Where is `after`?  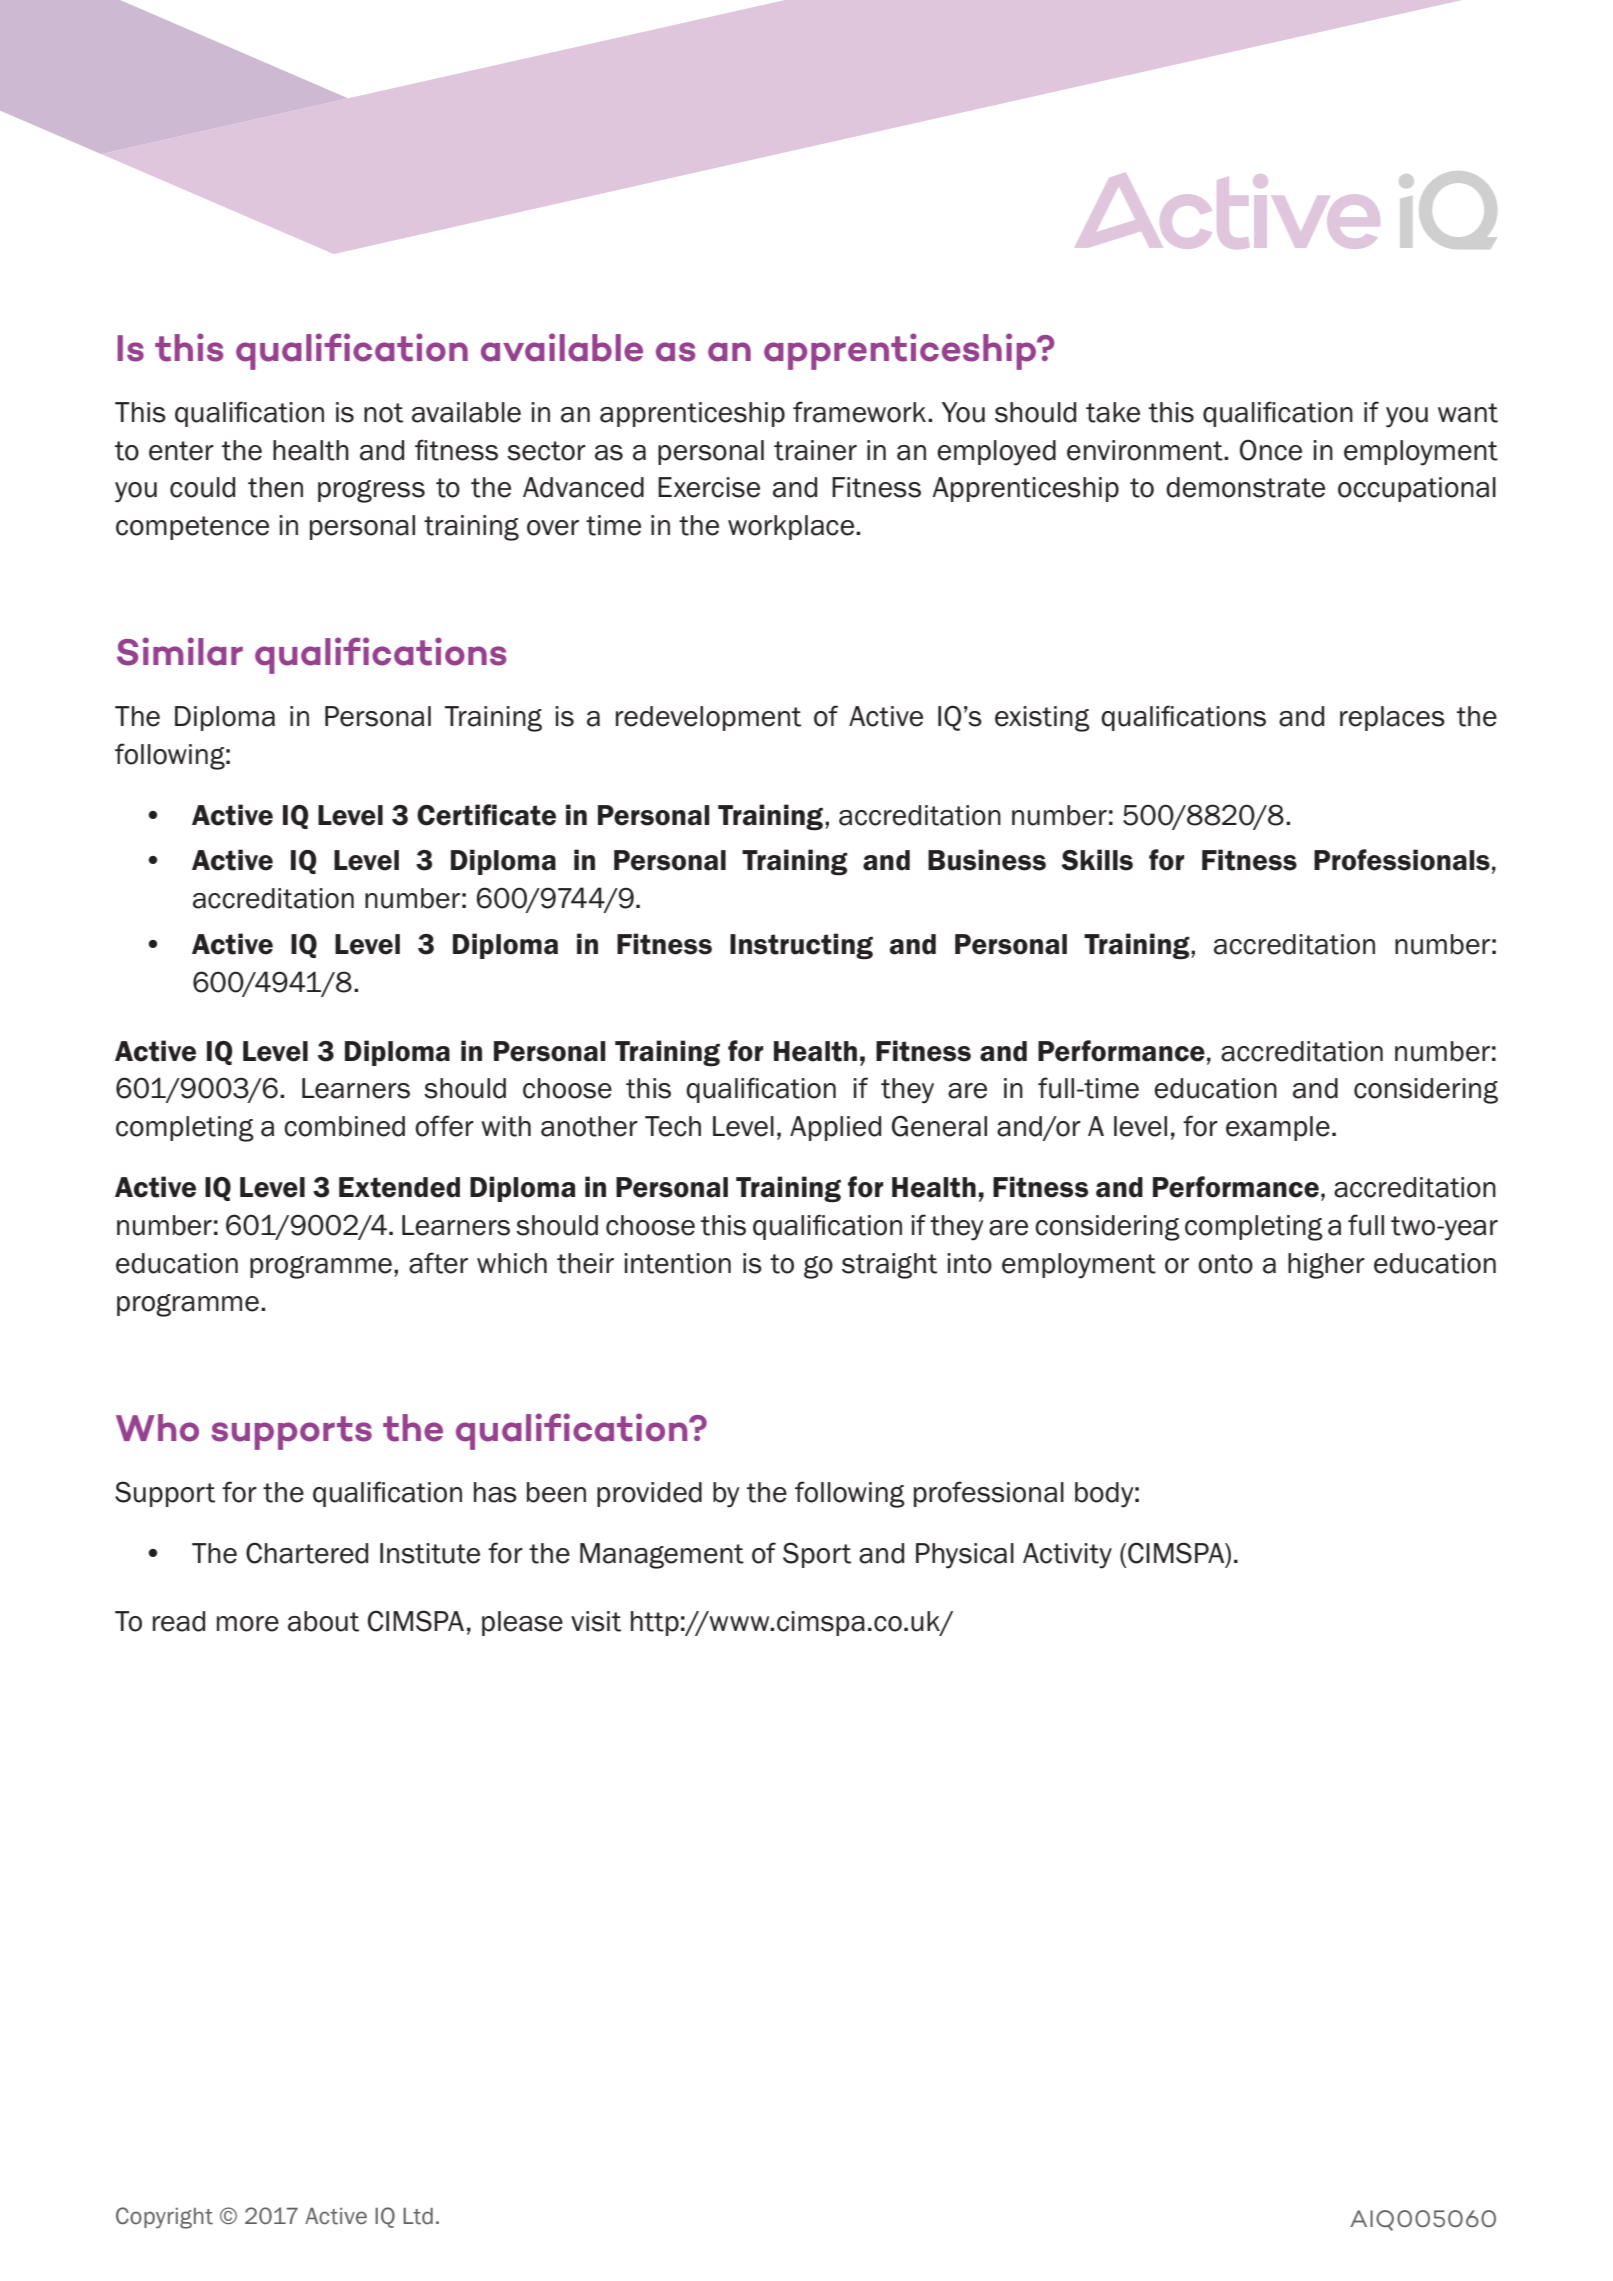
after is located at coordinates (438, 1263).
